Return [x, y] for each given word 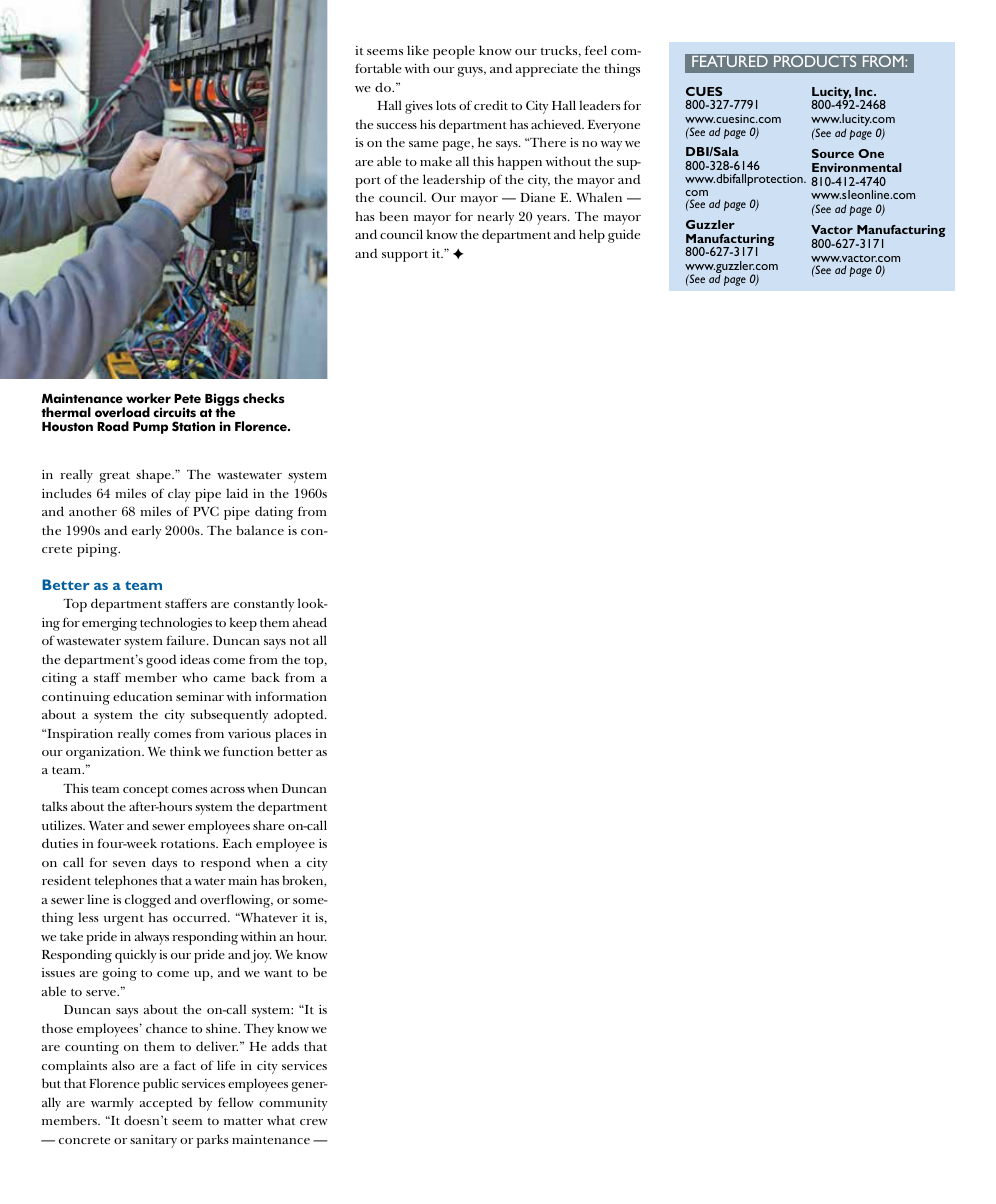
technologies [176, 624]
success [397, 126]
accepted [166, 1104]
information [291, 696]
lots [446, 105]
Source [833, 153]
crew [314, 1122]
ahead [310, 622]
